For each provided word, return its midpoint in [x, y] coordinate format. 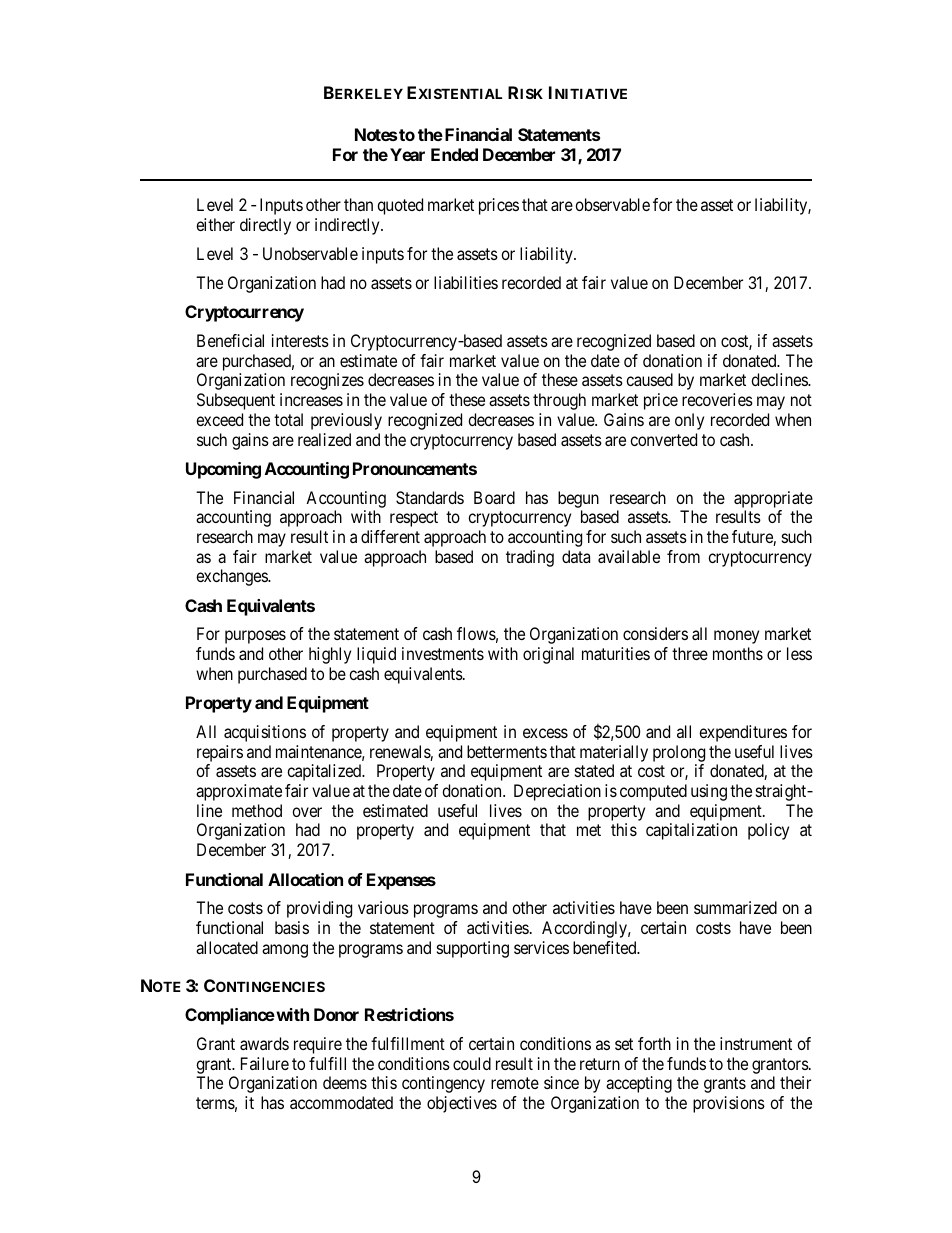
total [288, 419]
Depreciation [557, 792]
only [689, 421]
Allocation [305, 879]
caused [649, 379]
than [358, 204]
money [736, 637]
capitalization [691, 831]
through [559, 401]
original [548, 655]
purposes [255, 637]
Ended [454, 154]
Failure [265, 1063]
